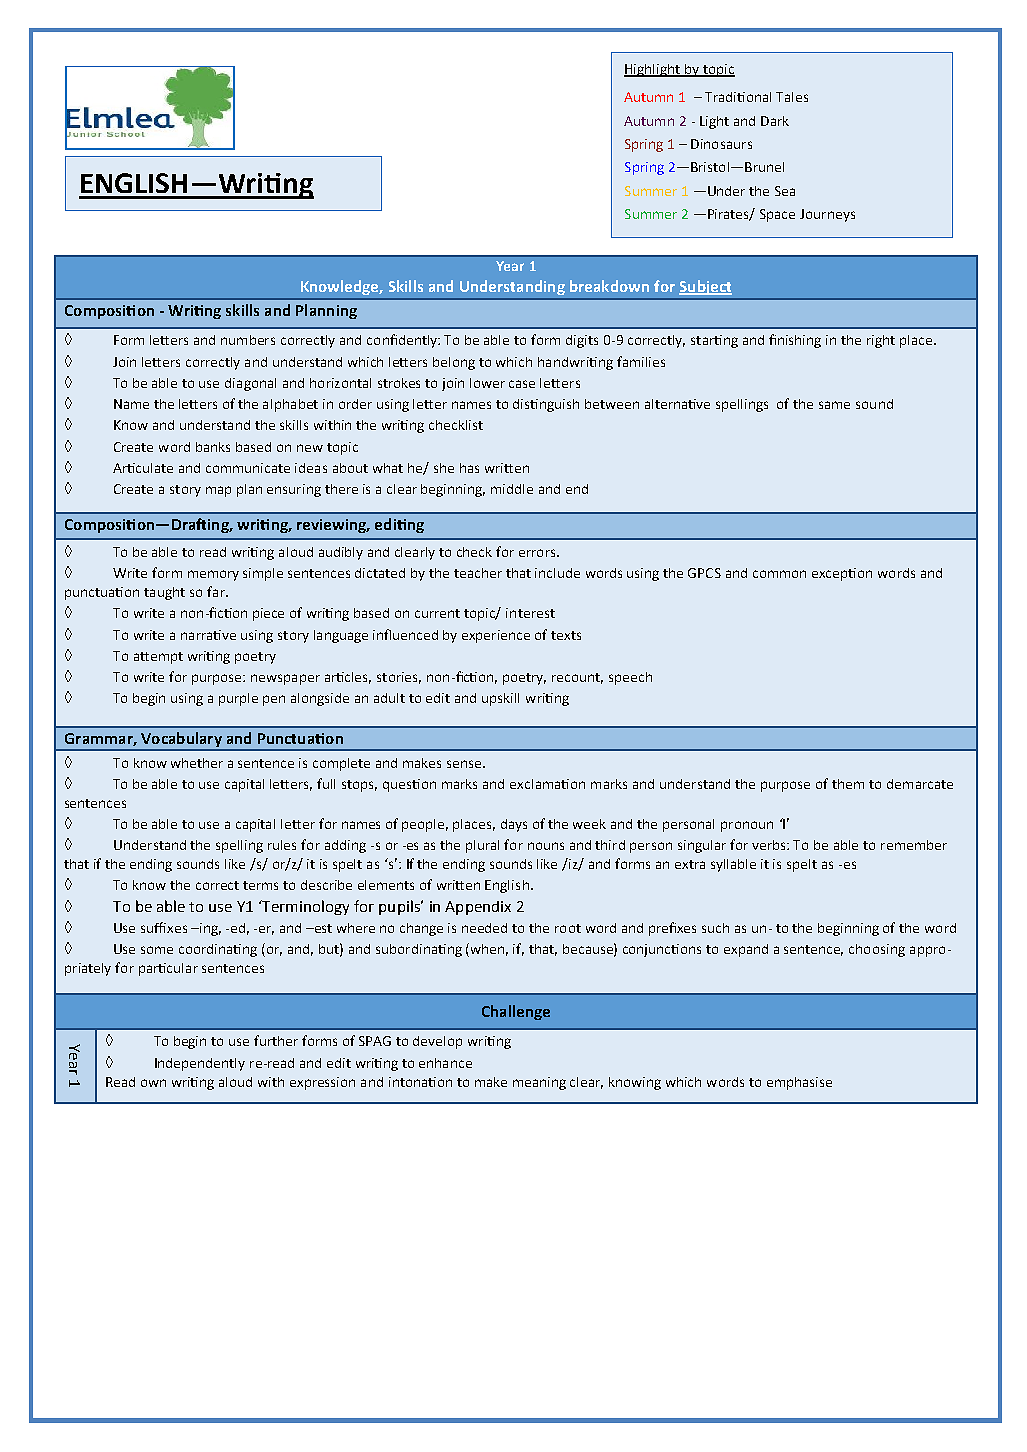 The height and width of the screenshot is (1452, 1027). What do you see at coordinates (738, 97) in the screenshot?
I see `Traditional` at bounding box center [738, 97].
